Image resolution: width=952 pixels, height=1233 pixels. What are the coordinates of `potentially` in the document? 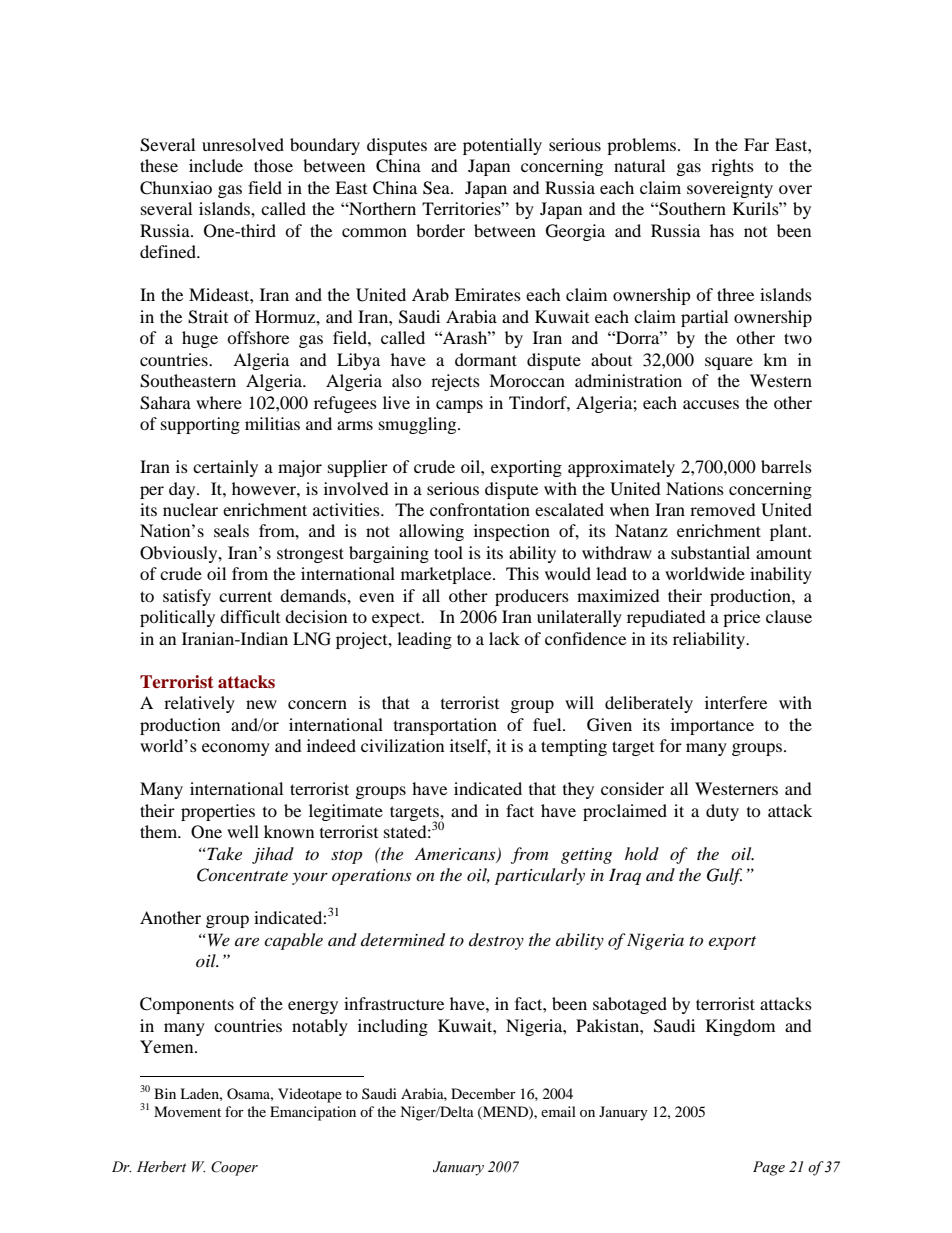 It's located at (502, 146).
